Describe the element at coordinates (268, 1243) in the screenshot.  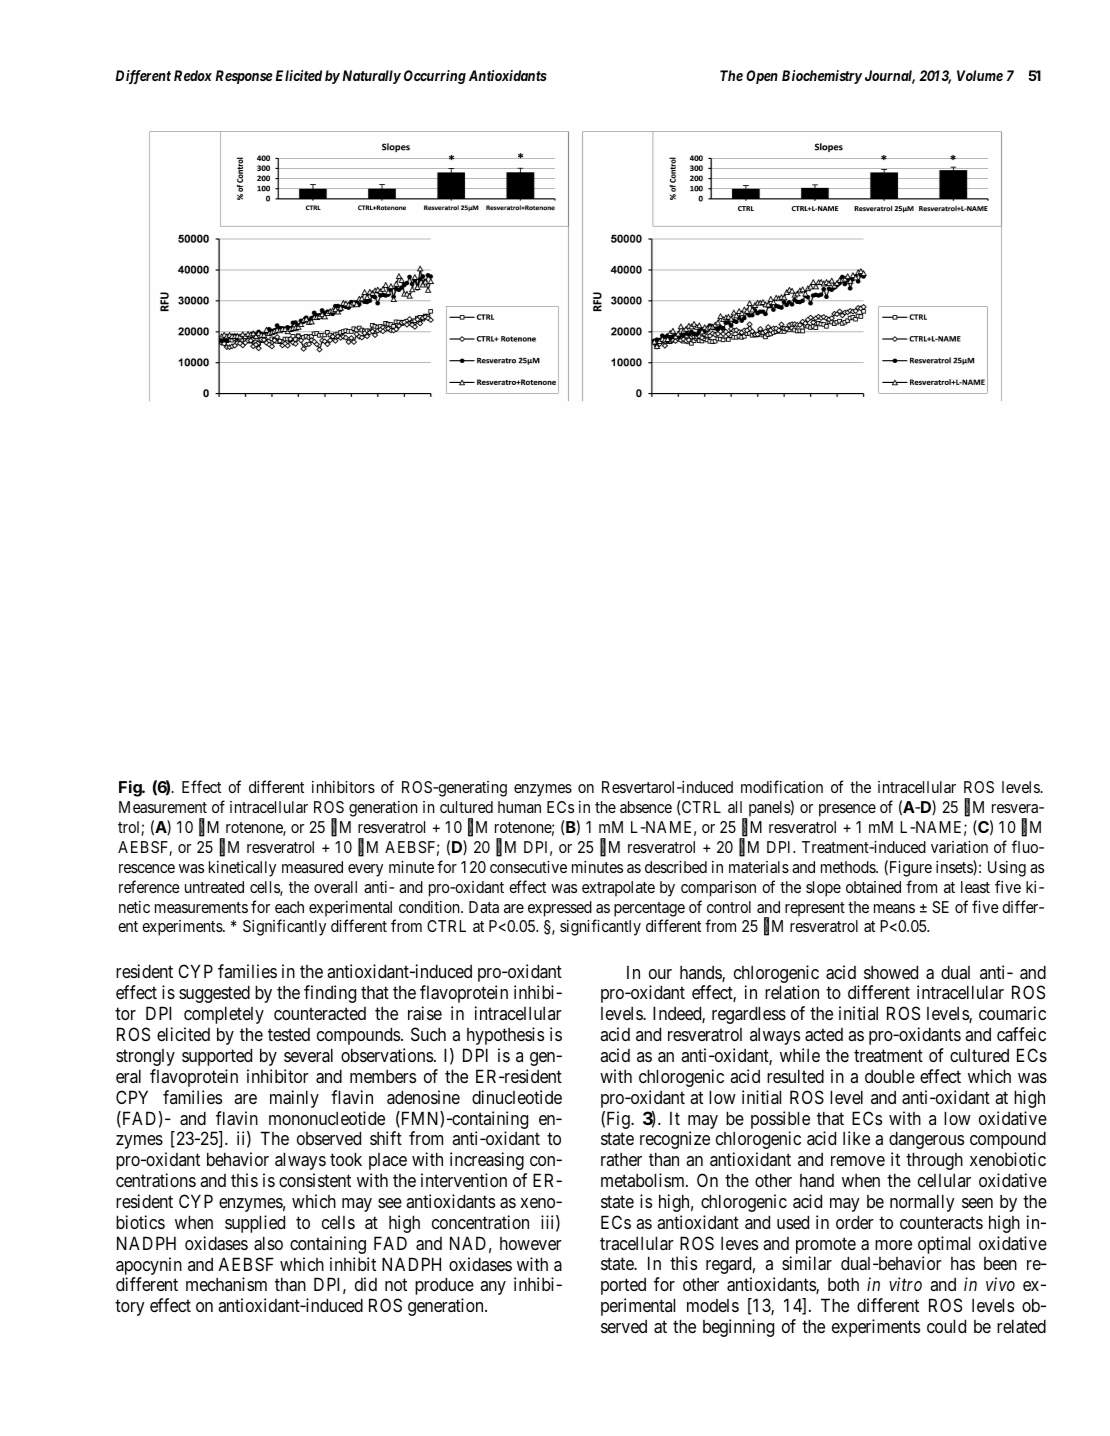
I see `also` at that location.
